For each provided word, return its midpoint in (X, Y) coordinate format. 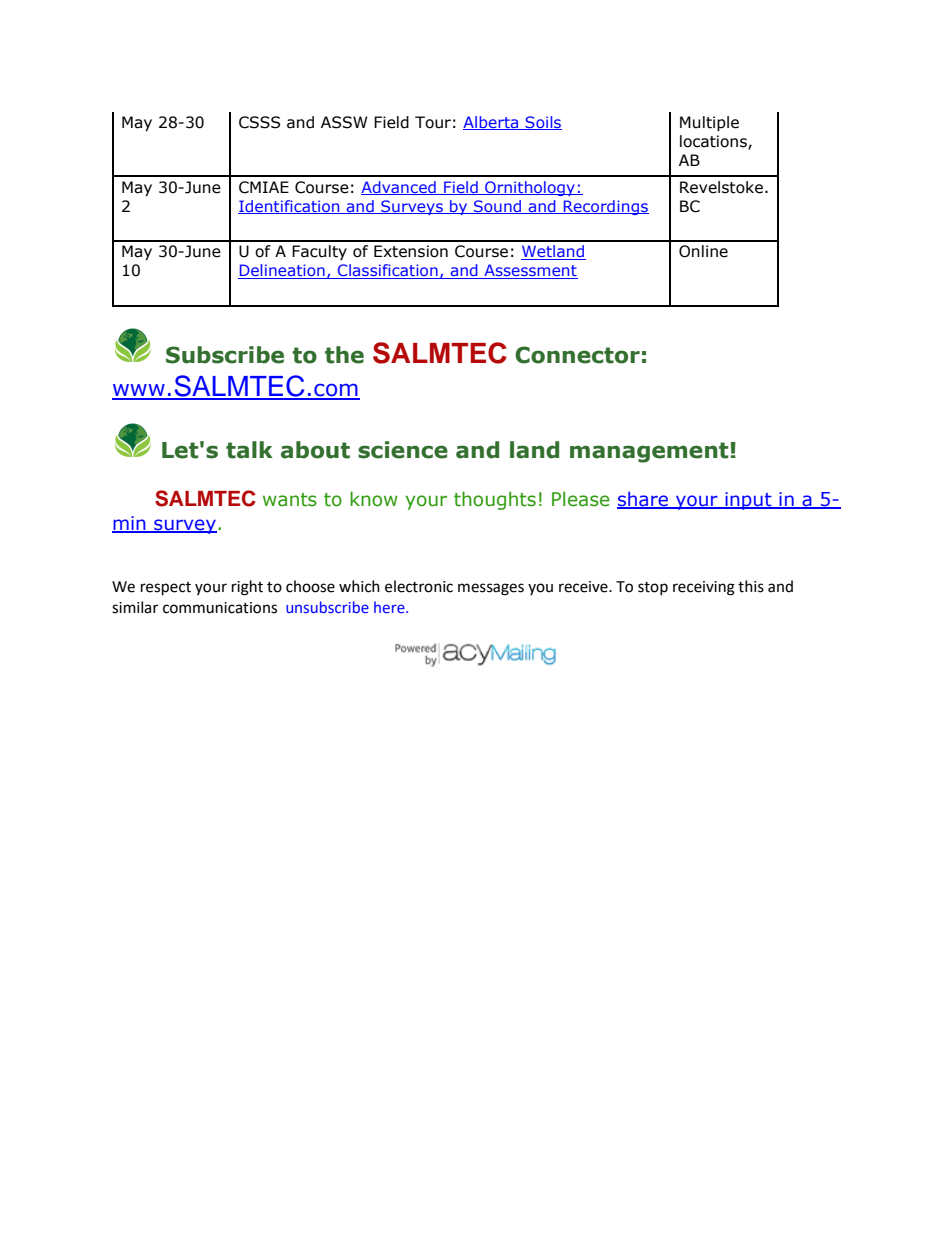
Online (703, 251)
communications (220, 608)
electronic (419, 586)
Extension (411, 251)
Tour (433, 122)
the (344, 355)
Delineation (282, 271)
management (649, 452)
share (643, 499)
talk (249, 450)
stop (653, 588)
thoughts (495, 500)
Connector (577, 355)
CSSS (259, 122)
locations (714, 142)
